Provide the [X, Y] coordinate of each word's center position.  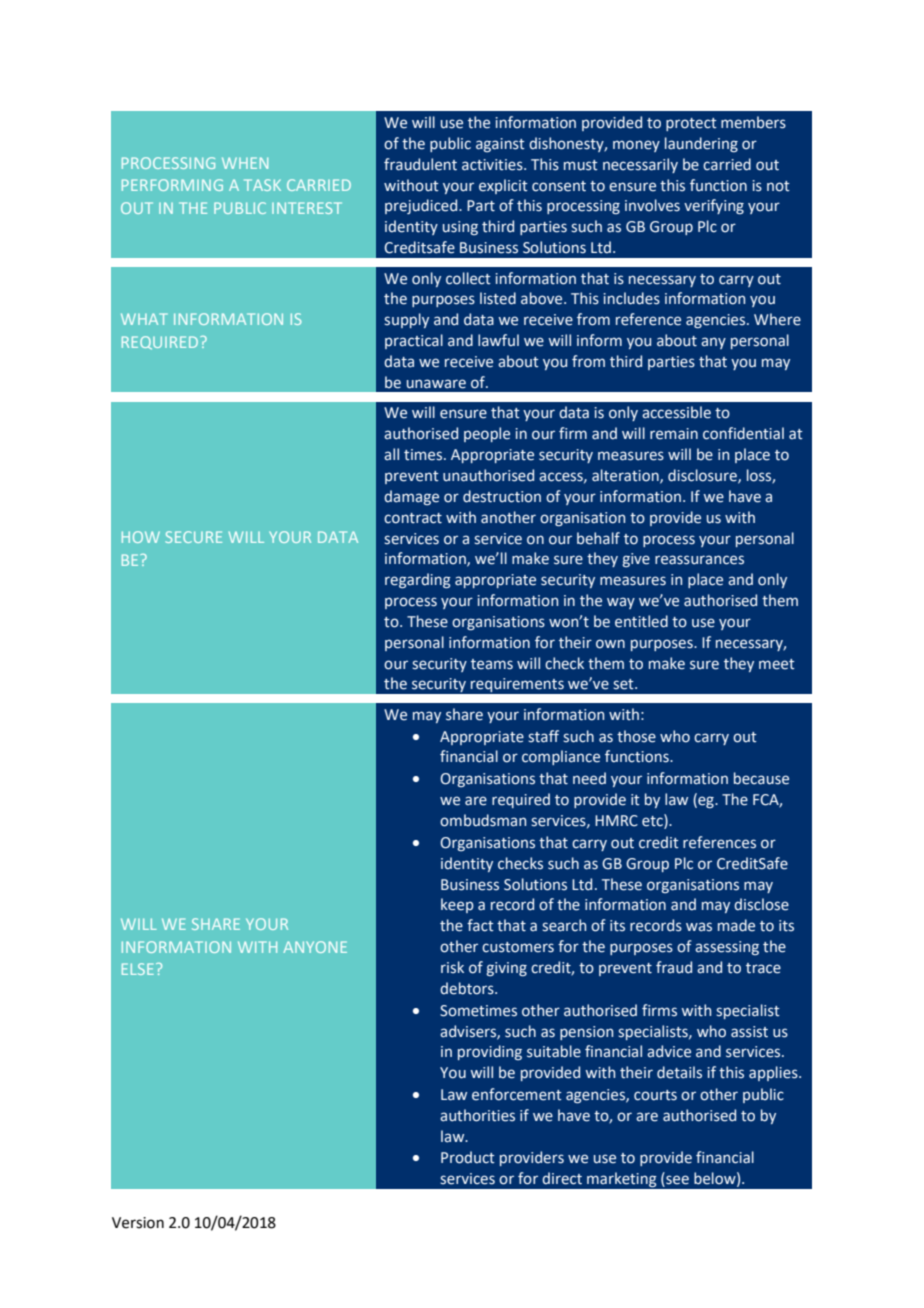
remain [674, 434]
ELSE [138, 969]
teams [492, 664]
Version [138, 1223]
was [699, 927]
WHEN [245, 163]
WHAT [144, 319]
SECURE [193, 537]
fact [480, 925]
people [487, 434]
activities [493, 165]
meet [777, 664]
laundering [701, 144]
